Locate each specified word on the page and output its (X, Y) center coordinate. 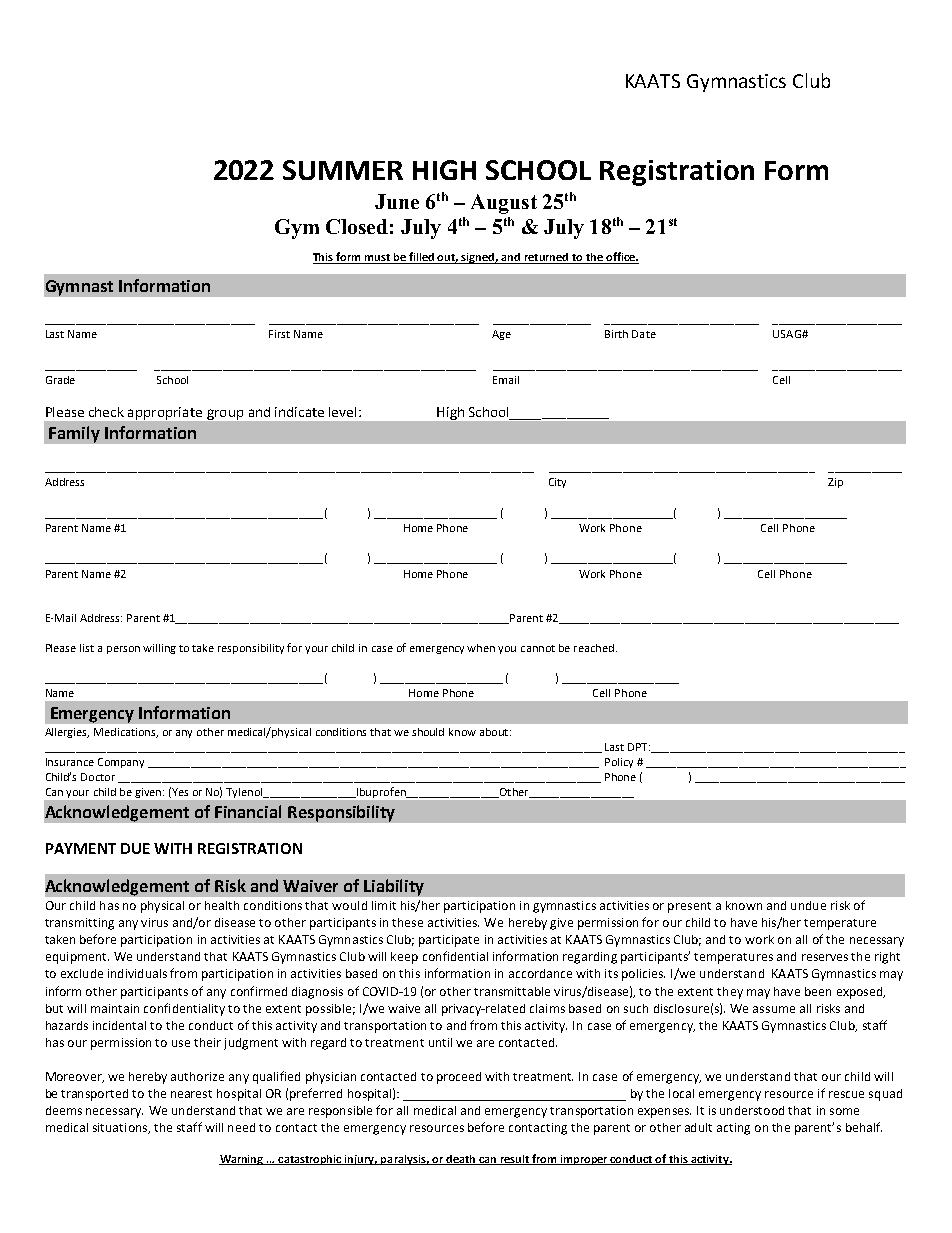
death (461, 1160)
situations (121, 1128)
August (504, 204)
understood (752, 1110)
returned (546, 258)
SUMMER (343, 170)
